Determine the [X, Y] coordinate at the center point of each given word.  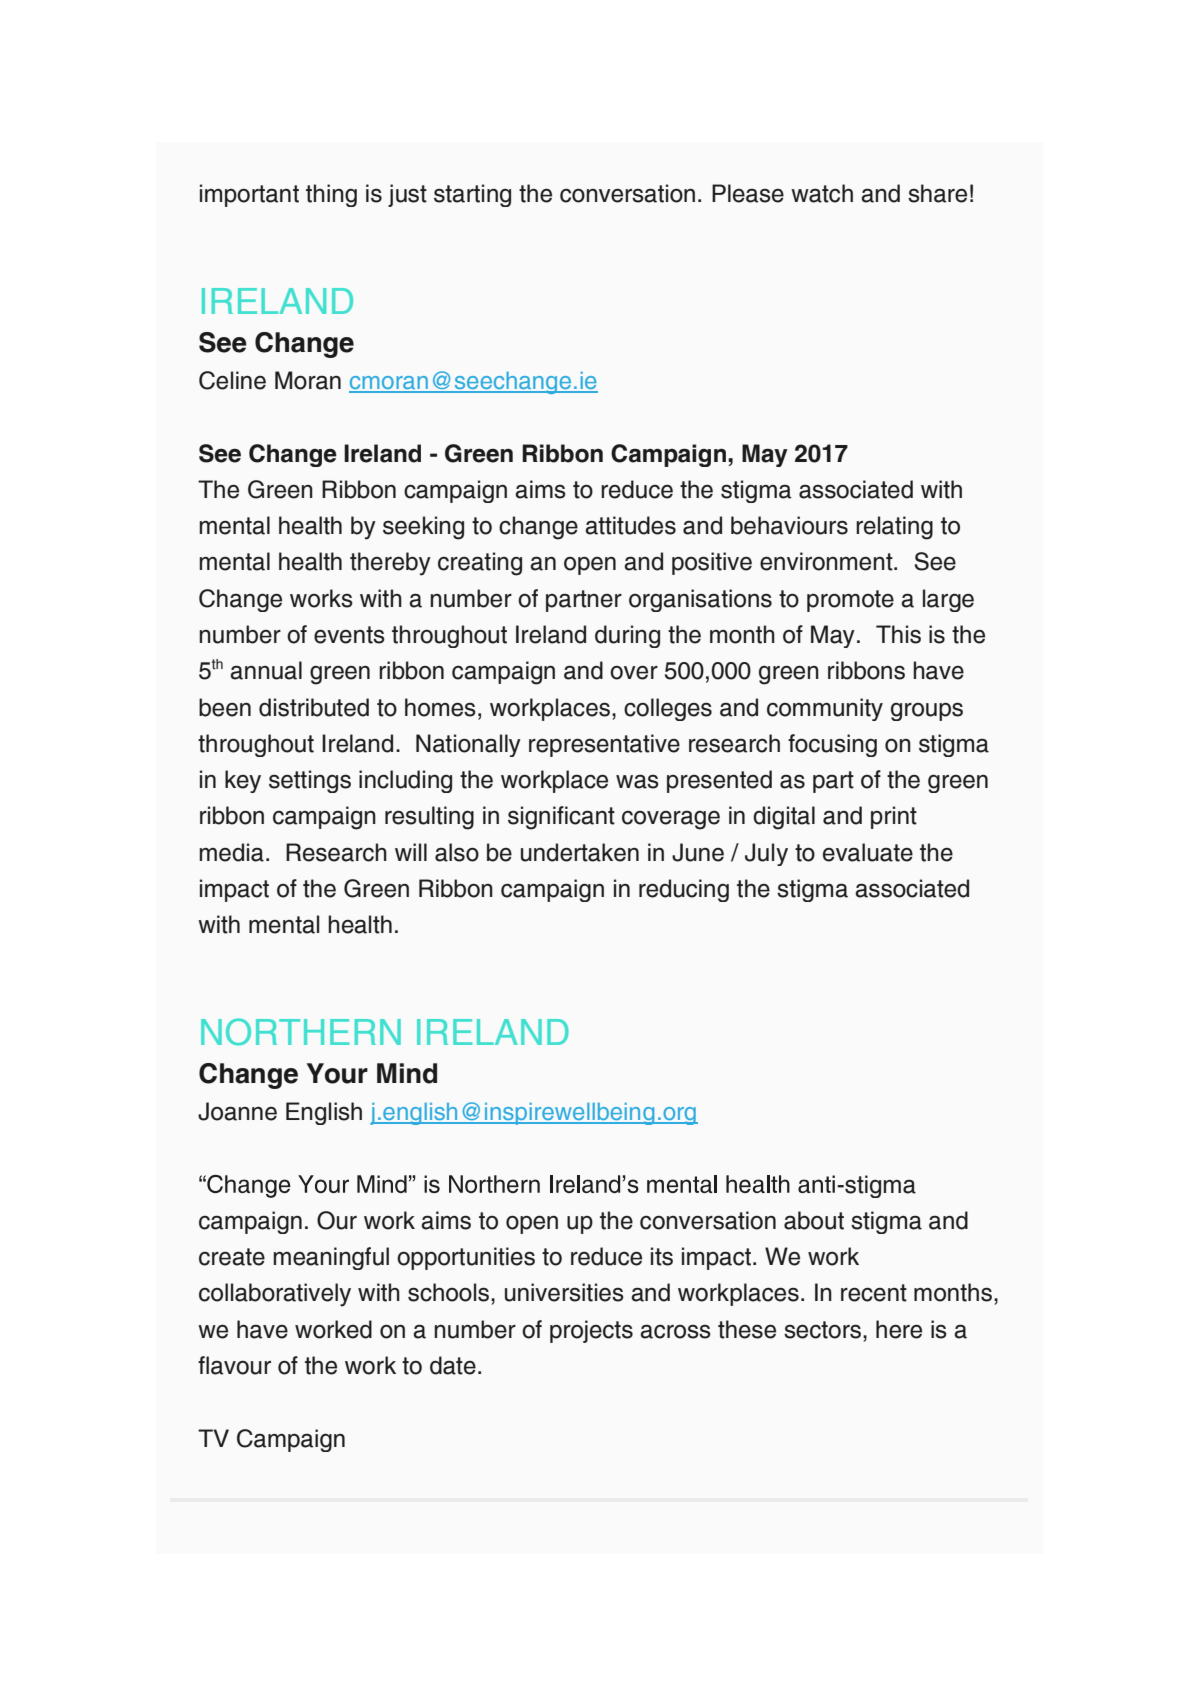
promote [850, 601]
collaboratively [275, 1295]
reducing [684, 890]
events [349, 635]
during [627, 636]
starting [472, 195]
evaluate [868, 852]
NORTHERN [301, 1032]
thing [331, 195]
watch [822, 193]
